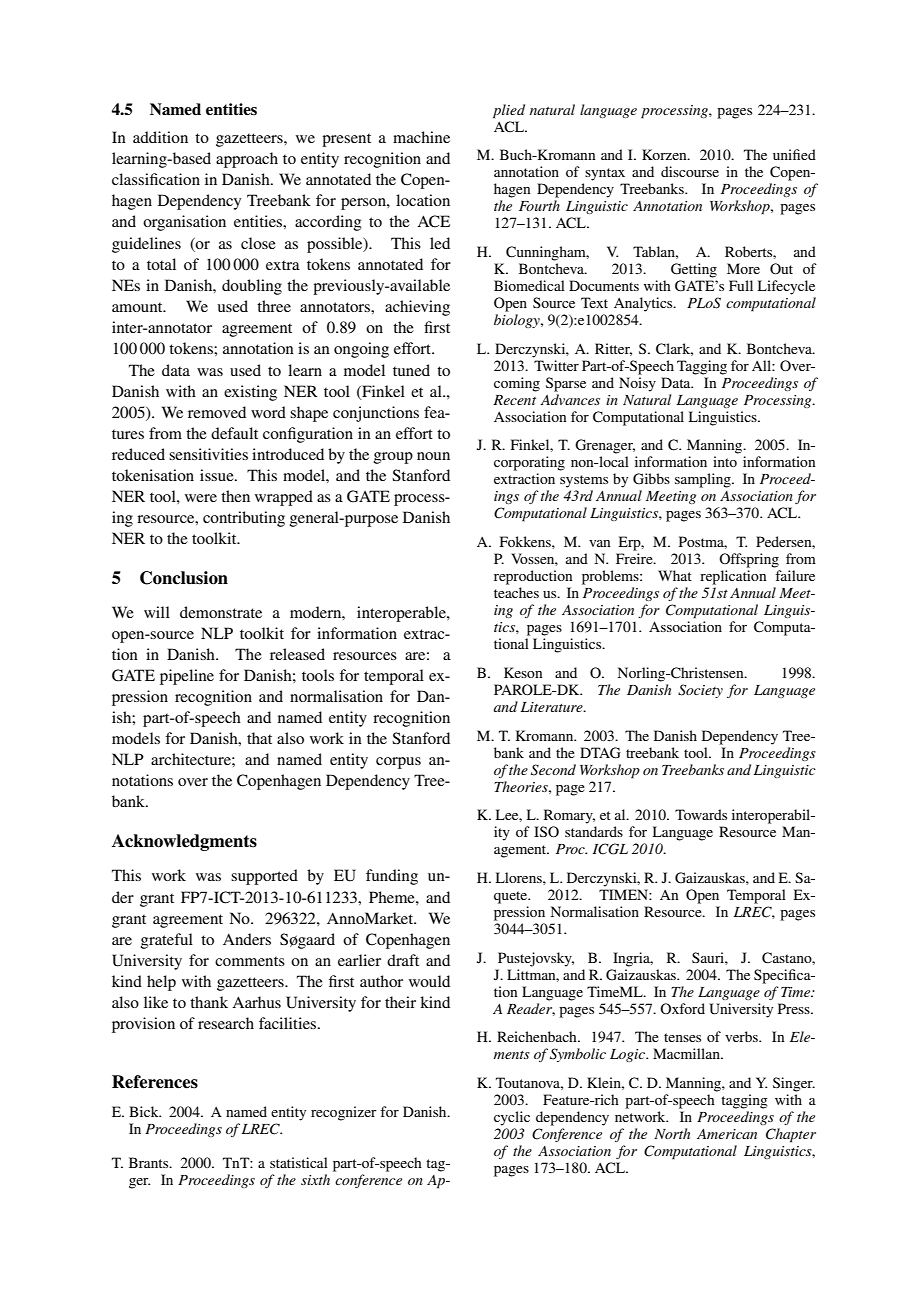 The height and width of the screenshot is (1308, 924). What do you see at coordinates (264, 877) in the screenshot?
I see `supported` at bounding box center [264, 877].
